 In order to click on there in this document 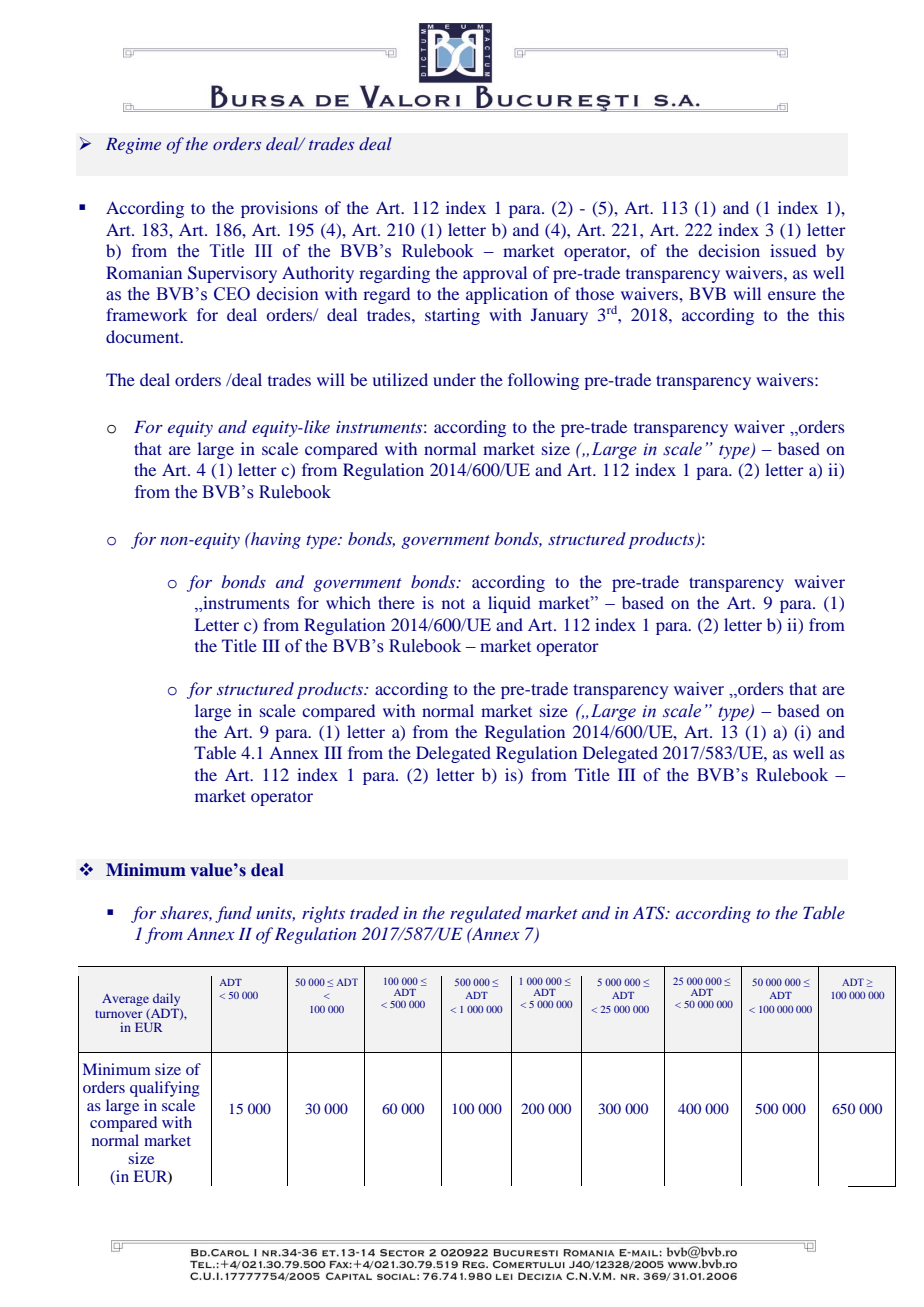, I will do `click(396, 602)`.
